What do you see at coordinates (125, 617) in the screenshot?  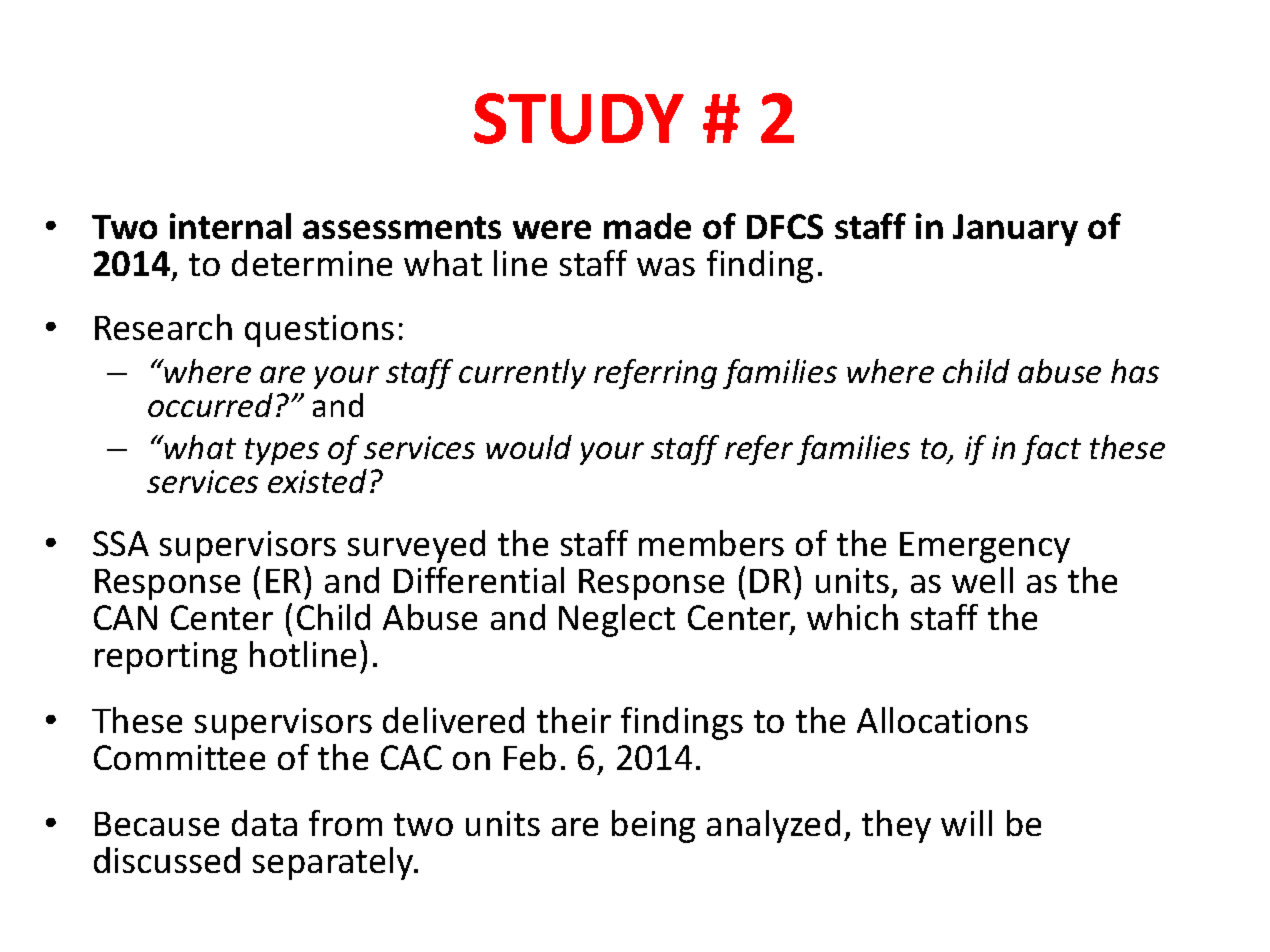 I see `CAN` at bounding box center [125, 617].
